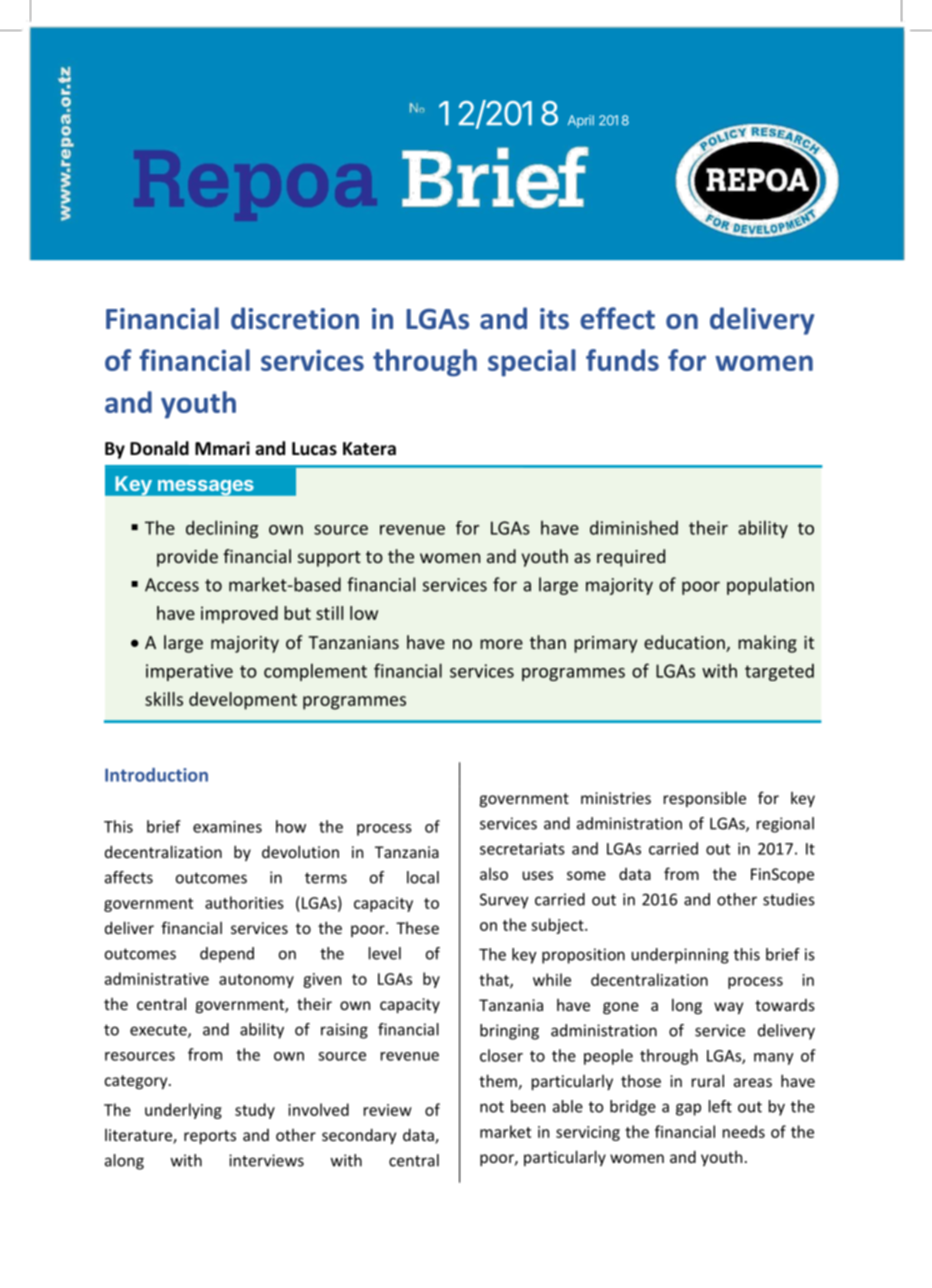 This screenshot has height=1288, width=932. Describe the element at coordinates (617, 318) in the screenshot. I see `effect` at that location.
